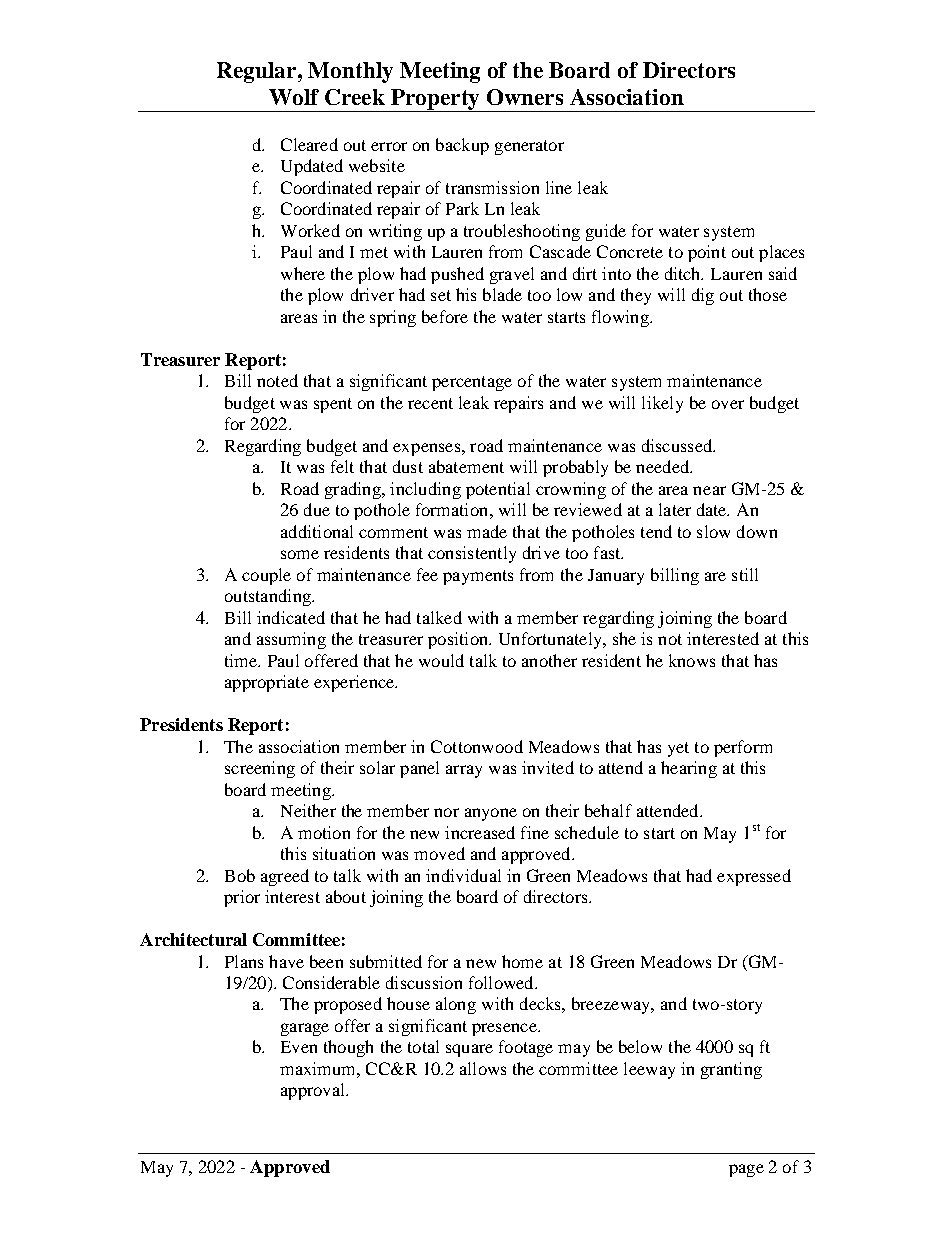 This screenshot has width=952, height=1233. What do you see at coordinates (525, 97) in the screenshot?
I see `Owners` at bounding box center [525, 97].
